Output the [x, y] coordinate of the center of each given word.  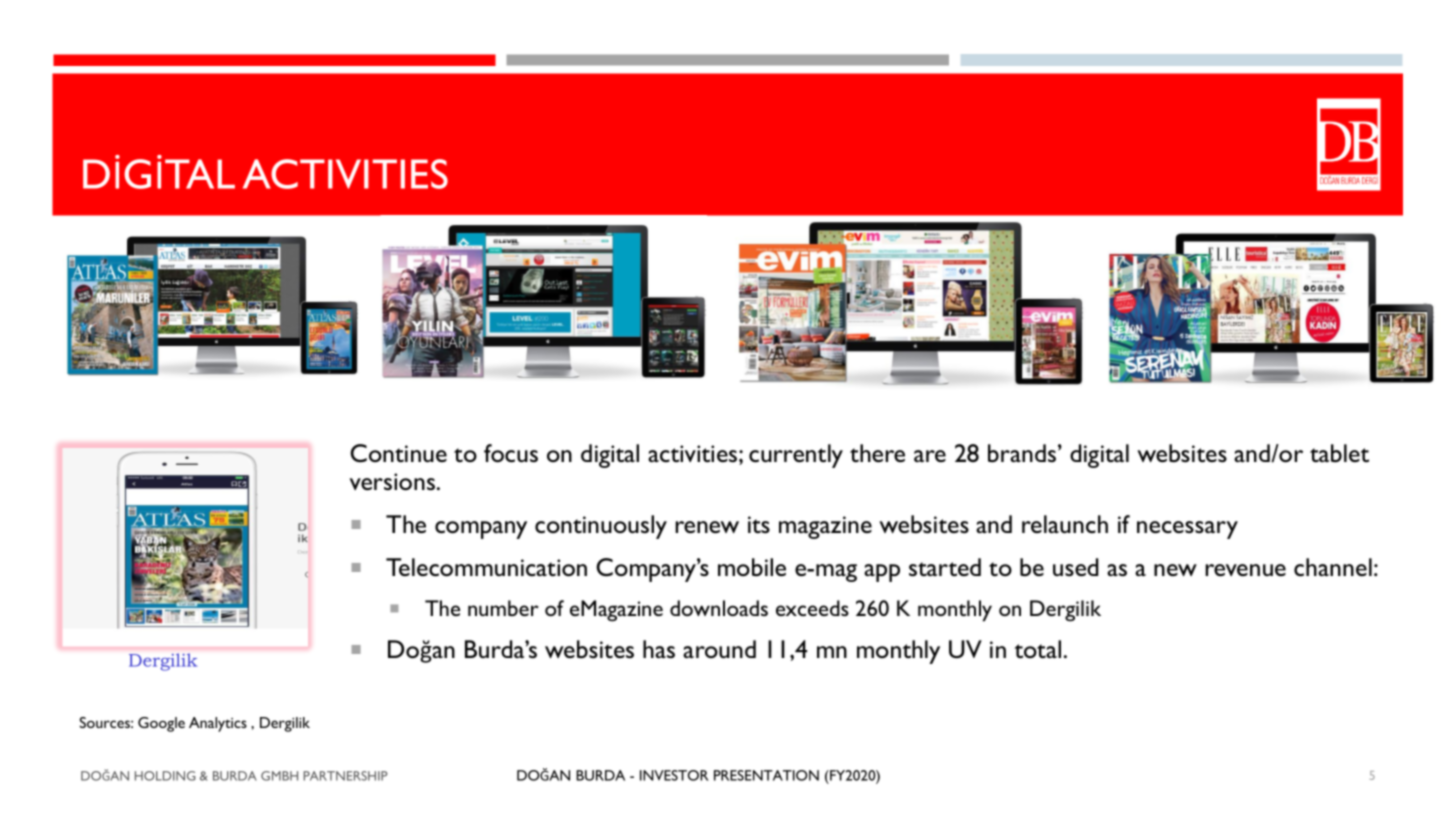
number [503, 608]
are [930, 456]
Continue [398, 453]
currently [796, 456]
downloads [719, 608]
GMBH [279, 776]
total [1037, 649]
